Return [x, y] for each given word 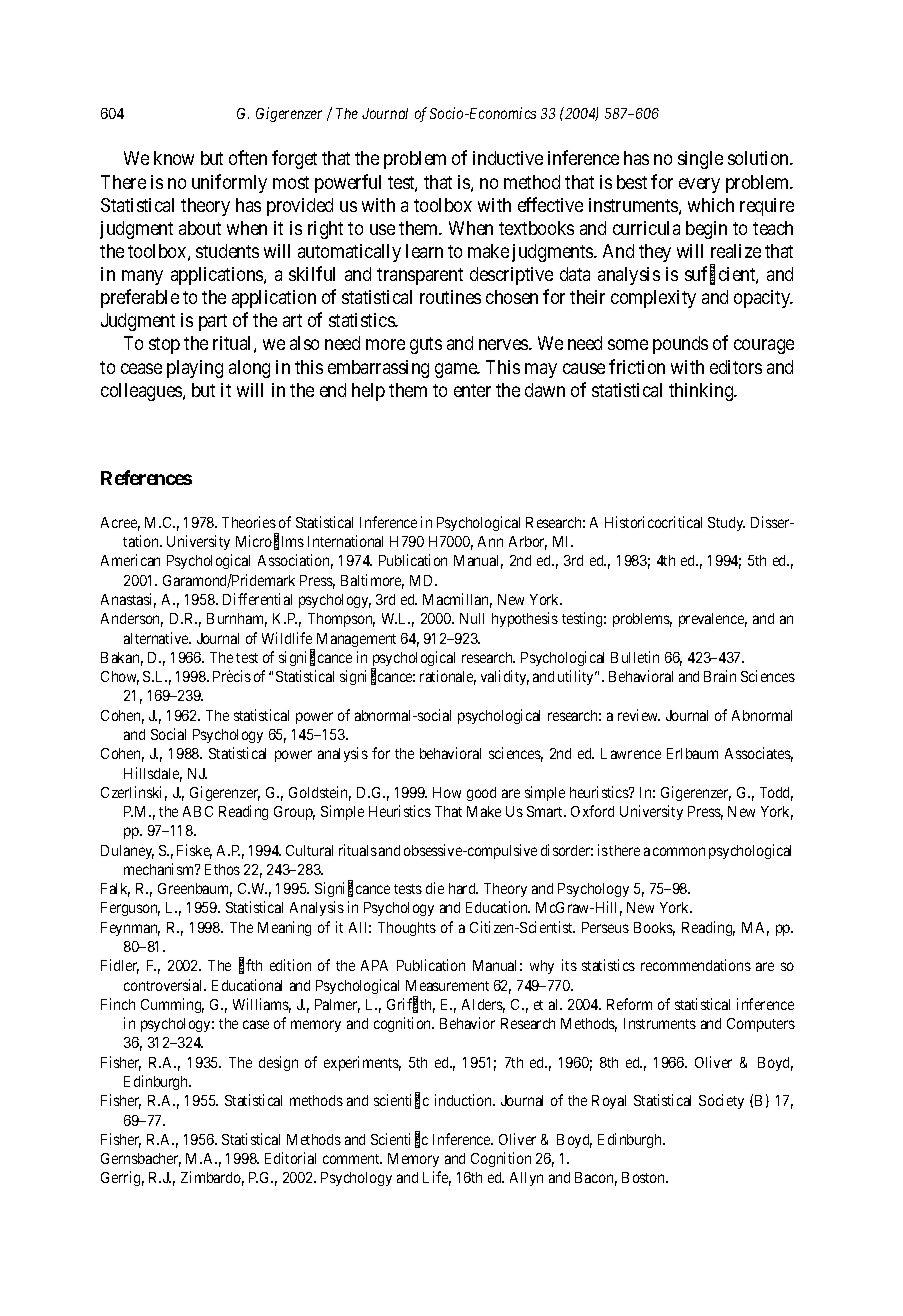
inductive [508, 158]
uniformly [229, 183]
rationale [448, 677]
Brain [720, 676]
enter [472, 390]
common [679, 851]
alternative [157, 638]
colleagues [142, 392]
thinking [702, 392]
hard [463, 888]
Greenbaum [195, 890]
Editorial [290, 1158]
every [699, 185]
